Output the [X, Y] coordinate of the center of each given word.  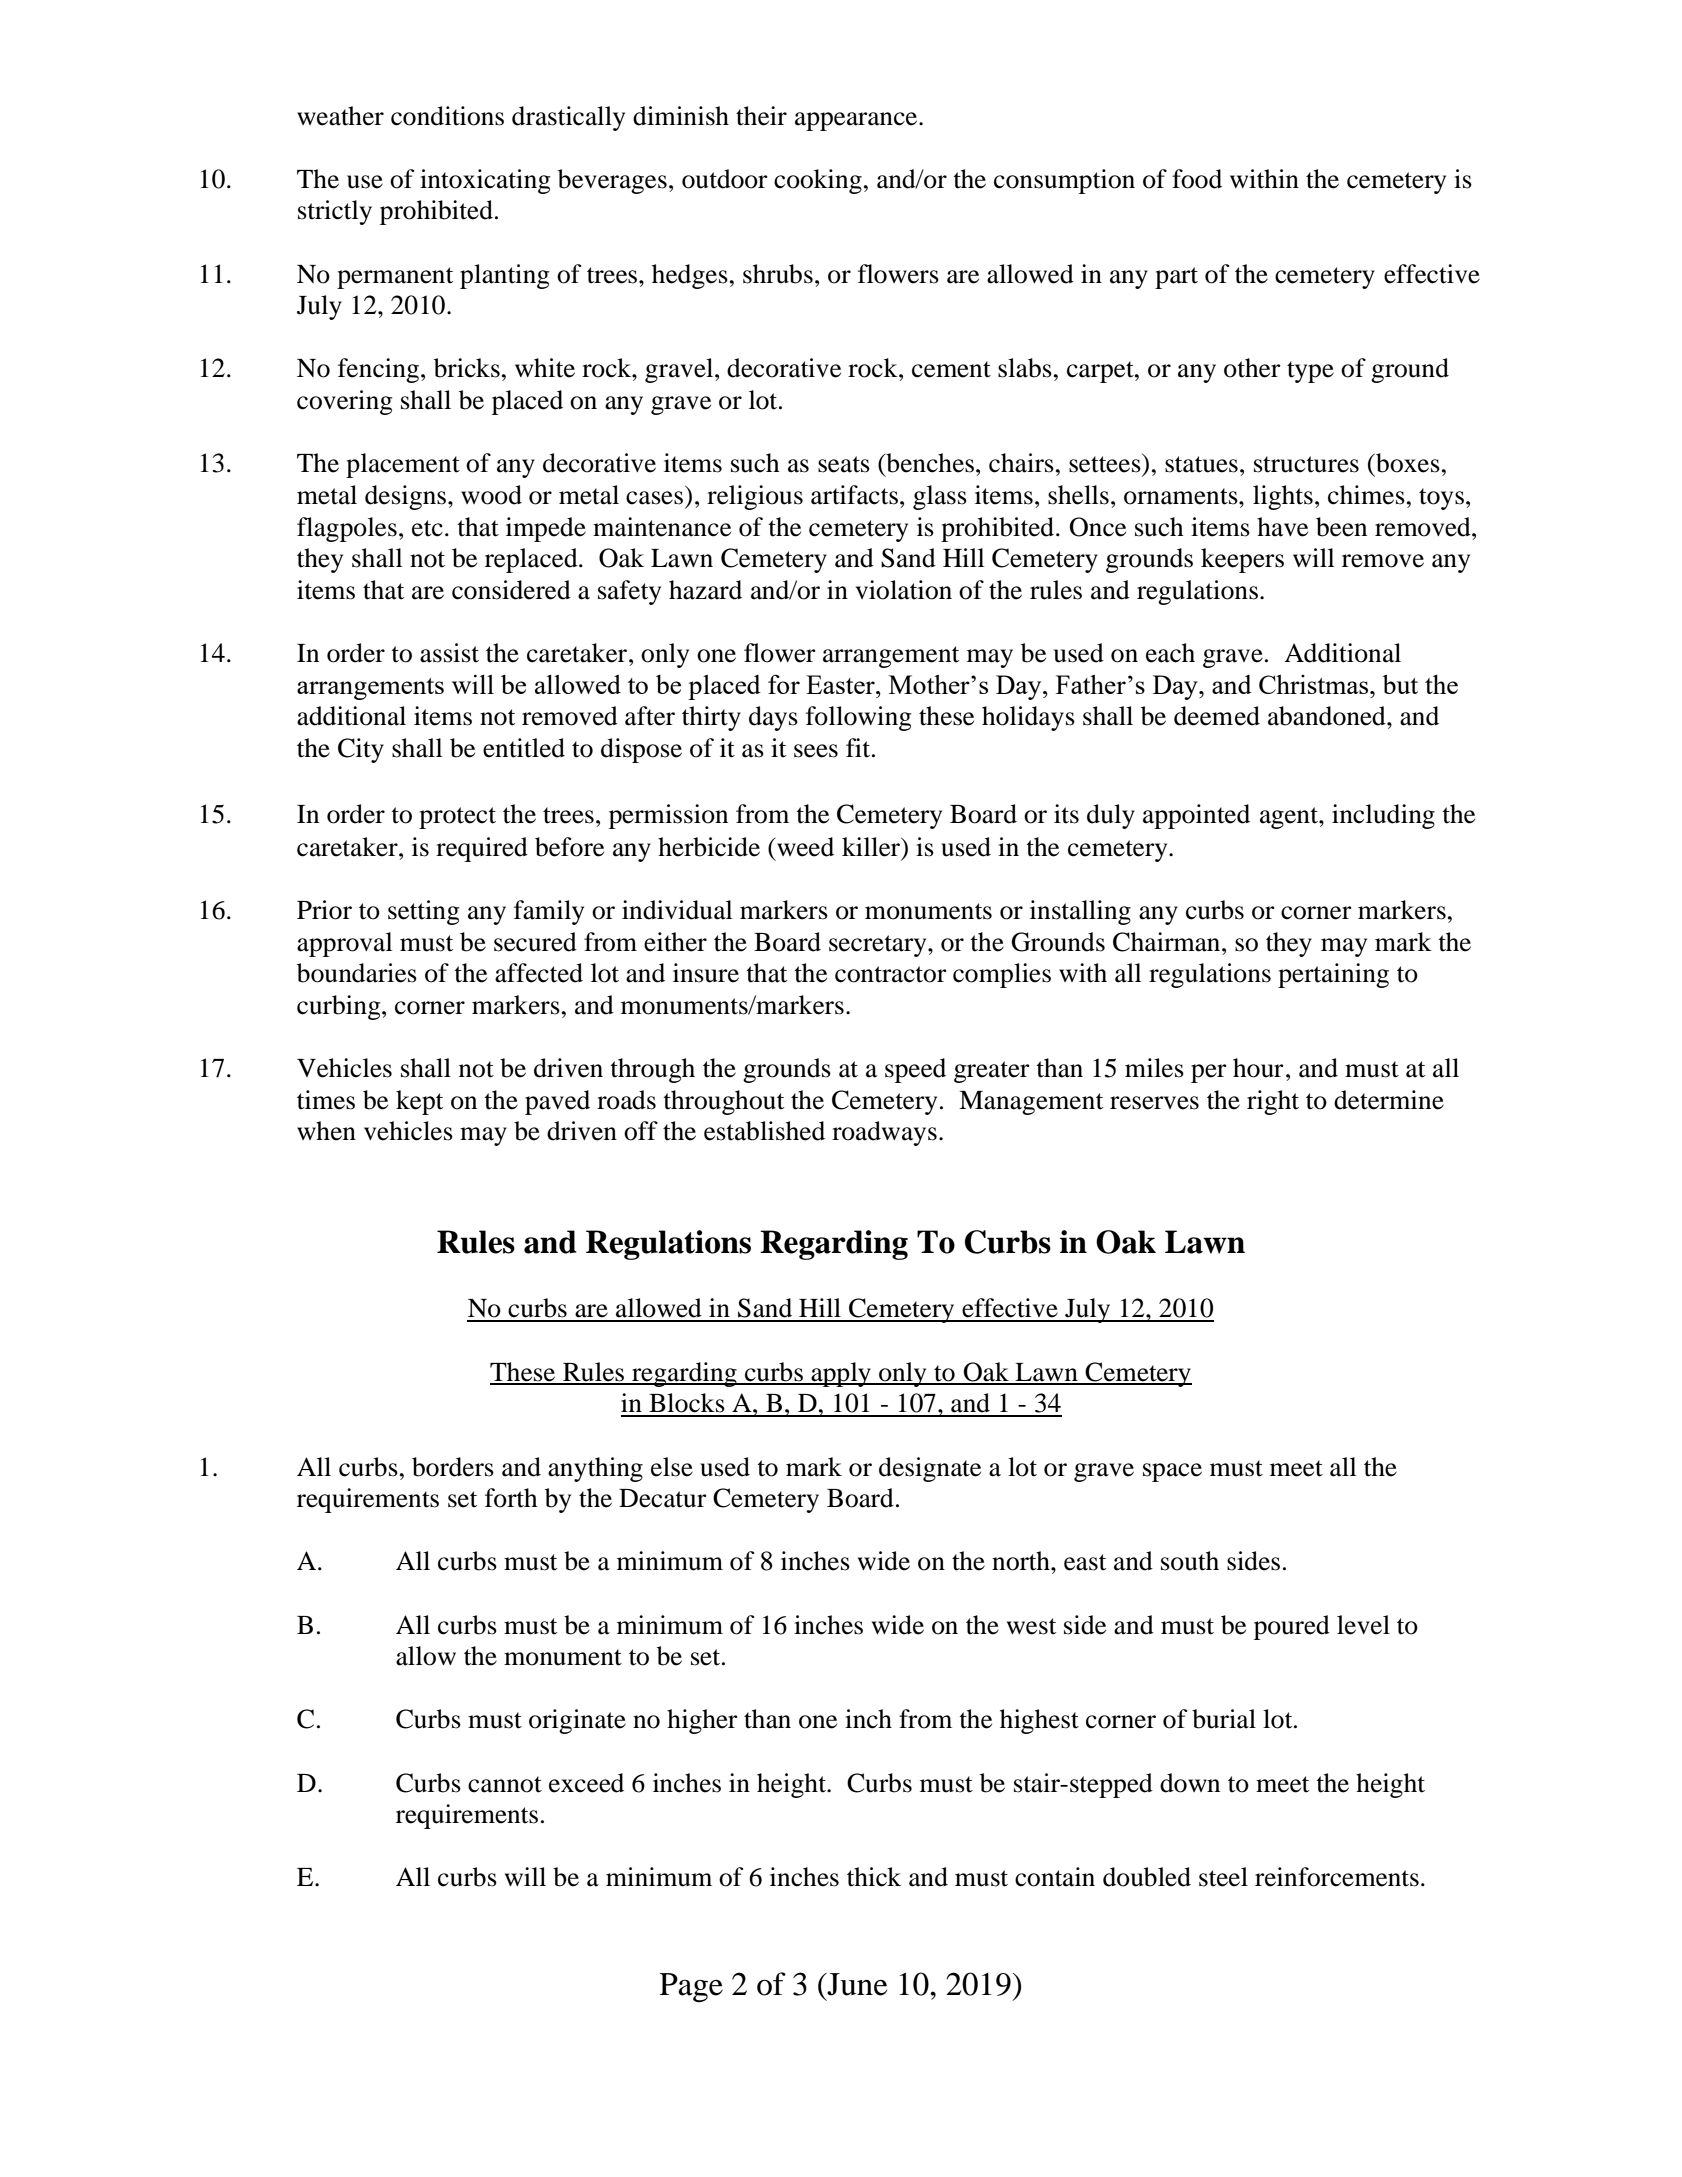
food [1197, 179]
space [1172, 1472]
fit [859, 748]
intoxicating [485, 181]
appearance [857, 121]
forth [511, 1498]
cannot [505, 1784]
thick [874, 1877]
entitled [524, 748]
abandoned [1328, 716]
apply [841, 1374]
